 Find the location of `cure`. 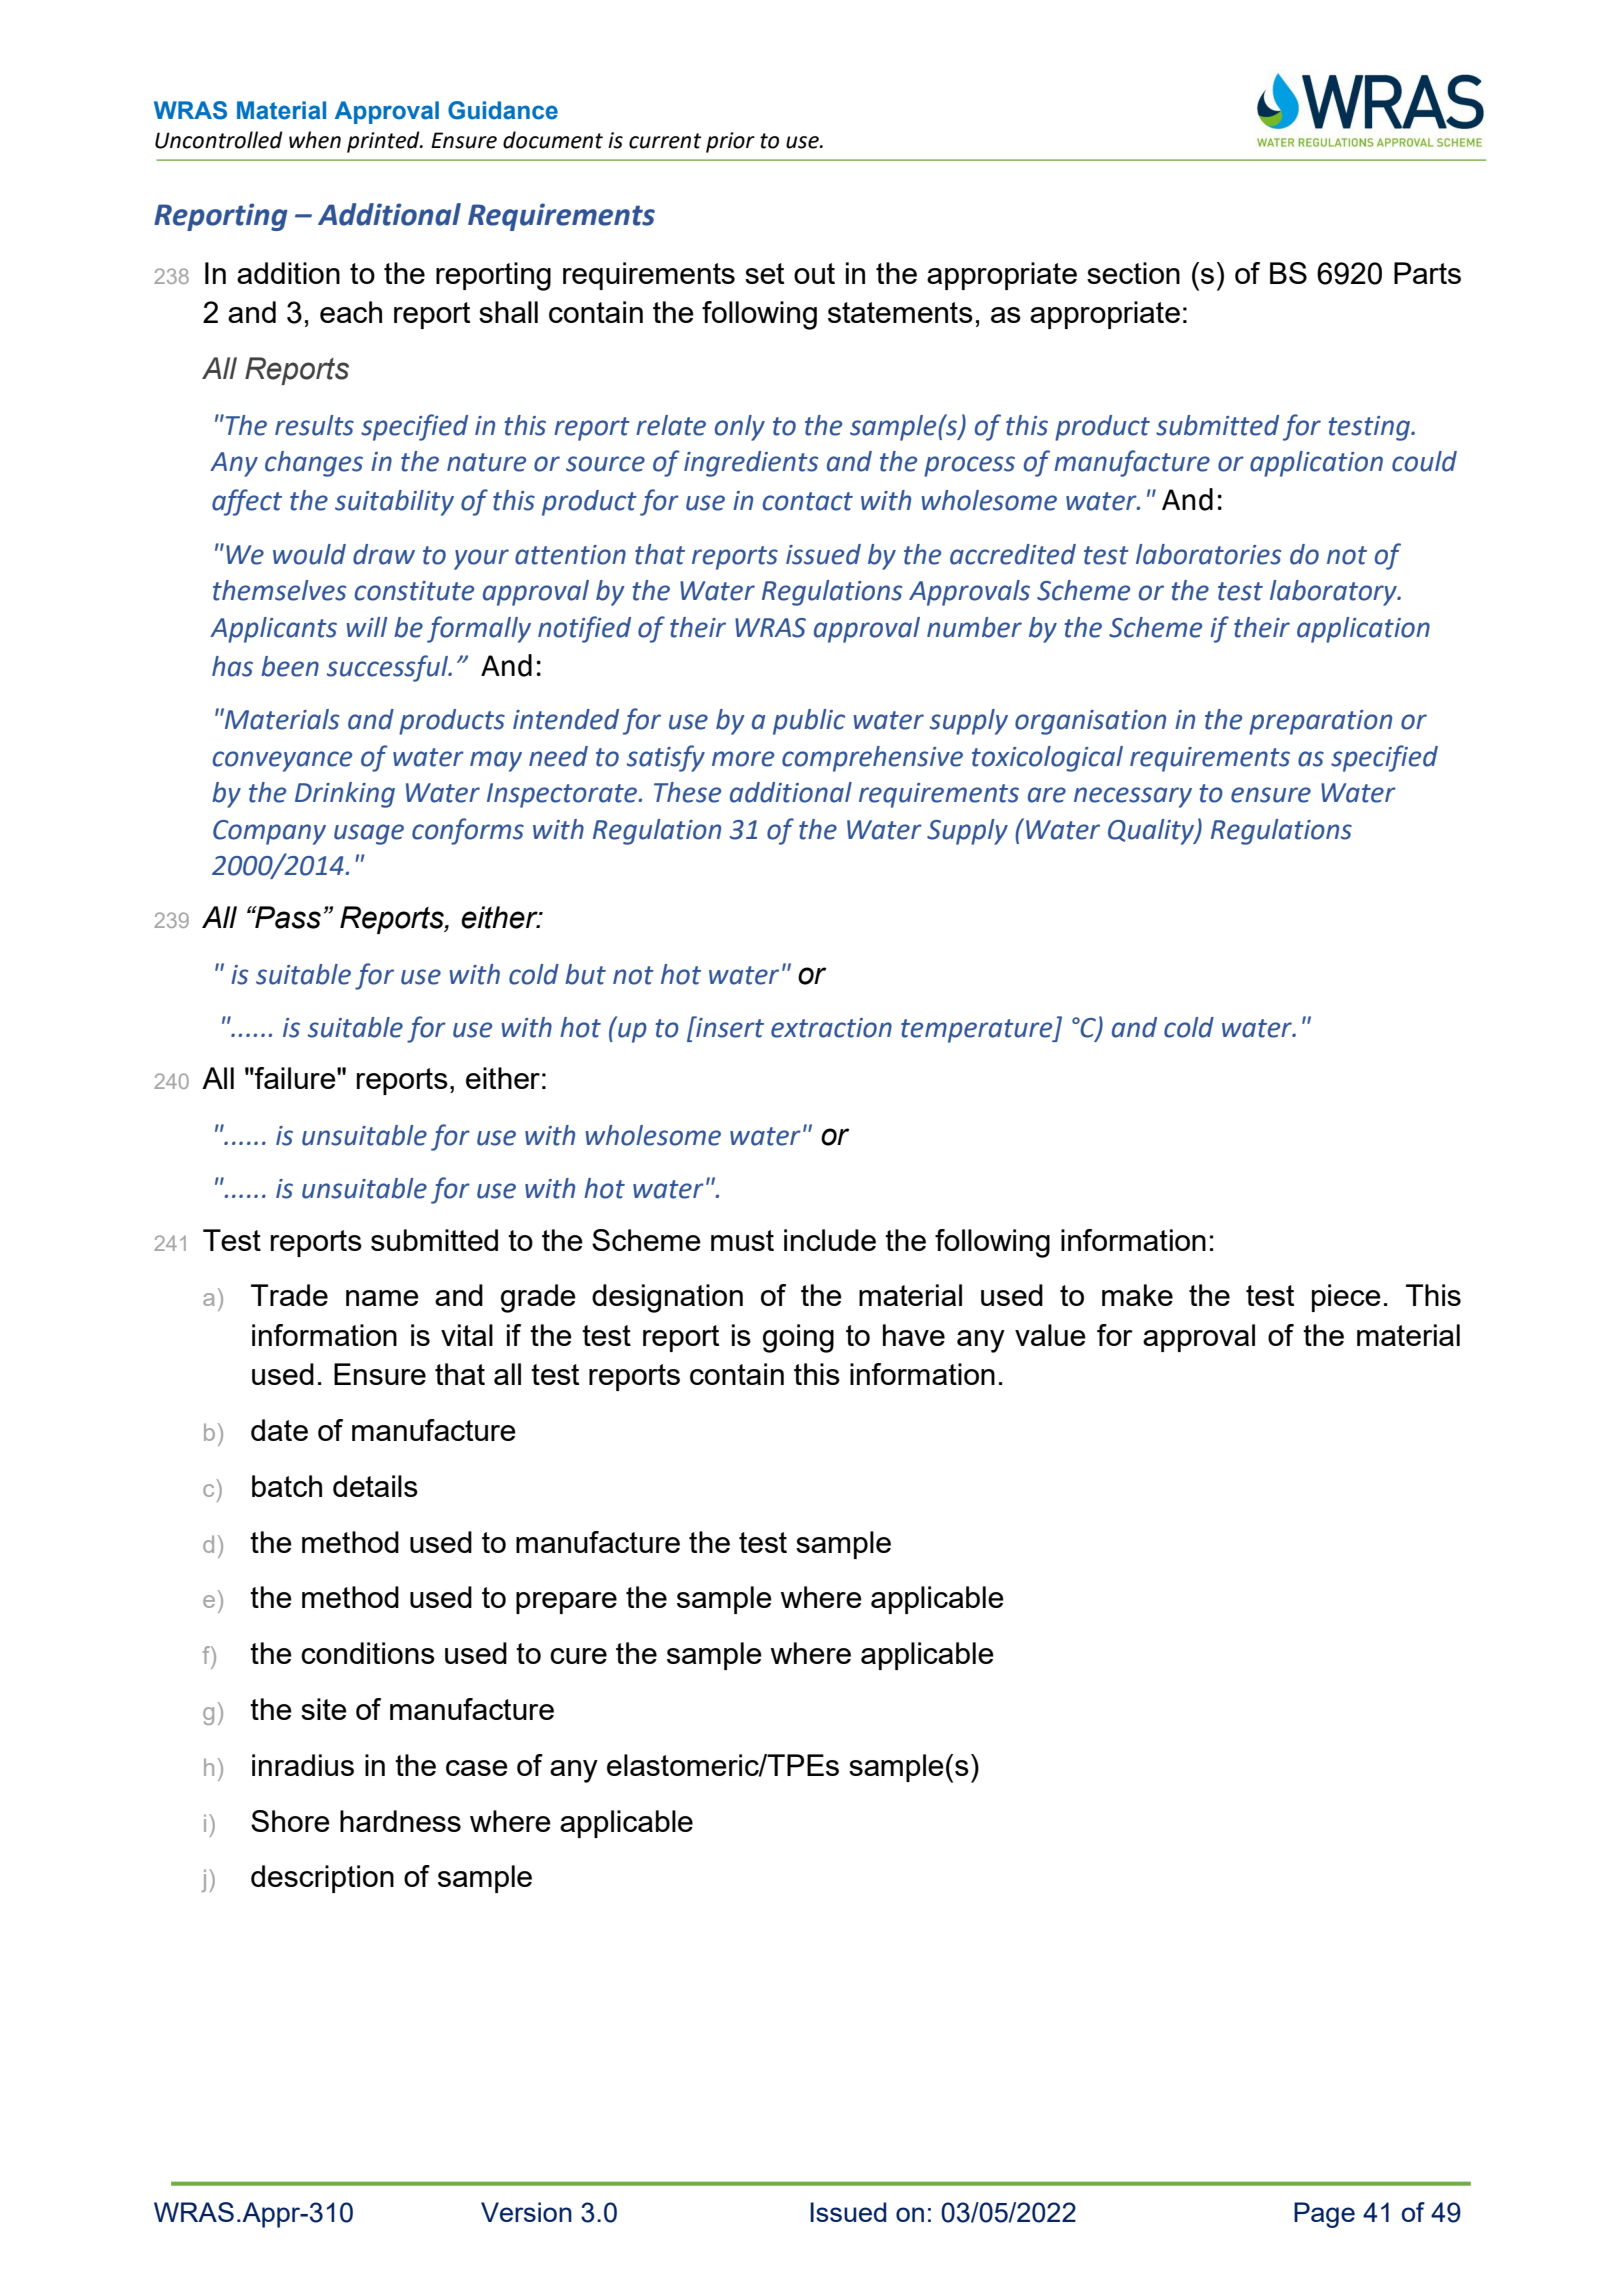

cure is located at coordinates (578, 1656).
